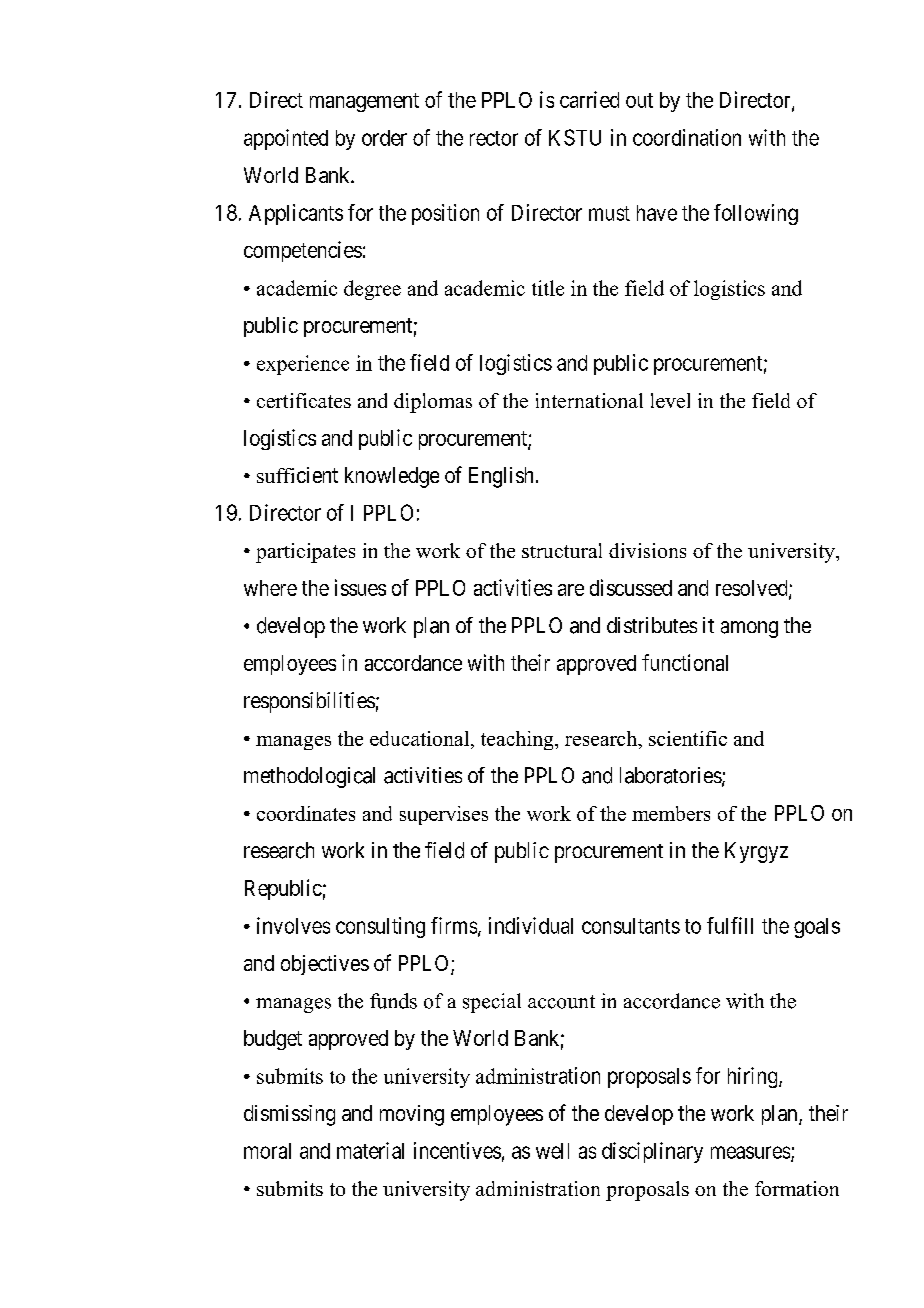 Image resolution: width=924 pixels, height=1308 pixels. What do you see at coordinates (687, 137) in the screenshot?
I see `coordination` at bounding box center [687, 137].
